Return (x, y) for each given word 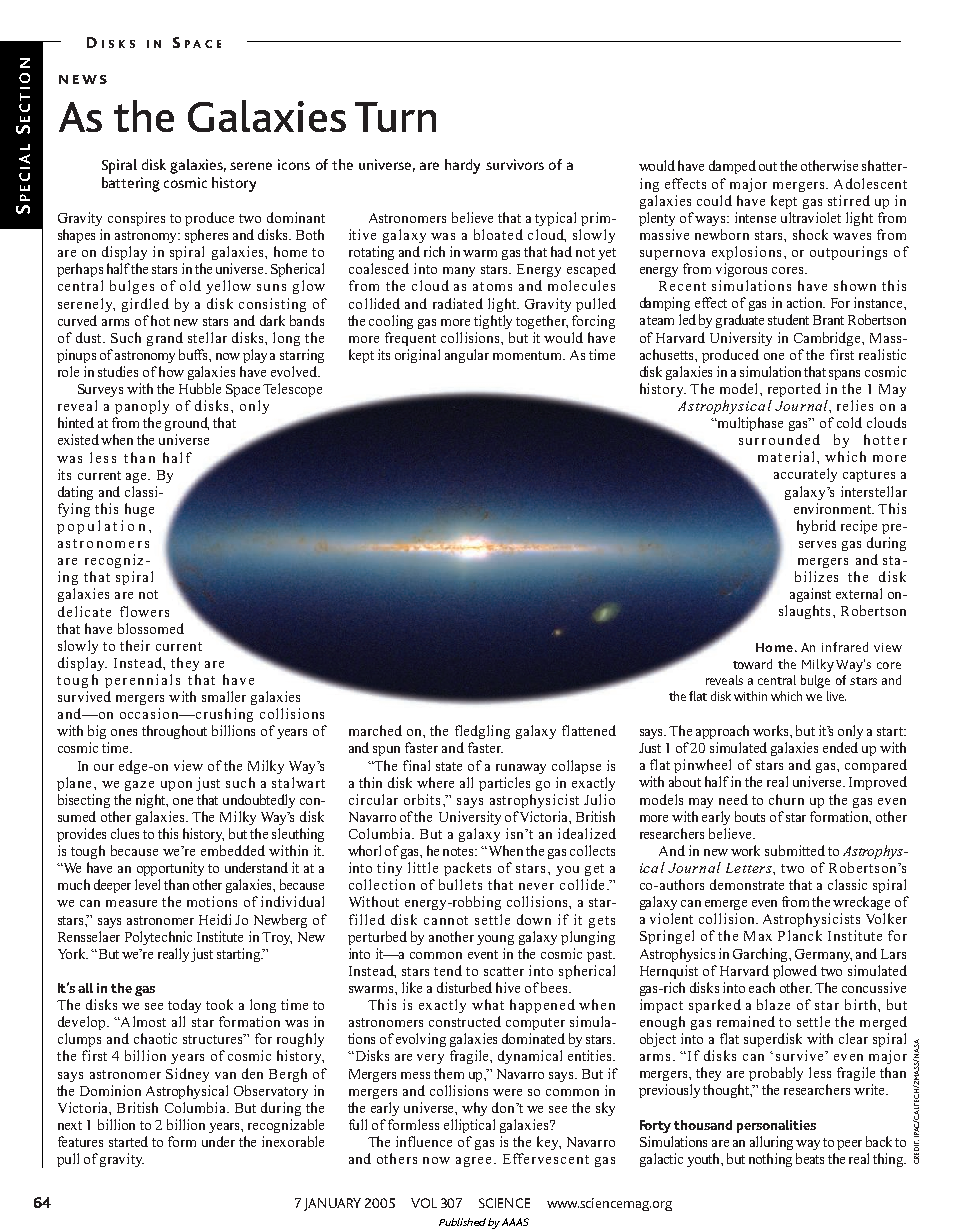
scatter (504, 971)
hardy (462, 166)
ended (840, 747)
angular (467, 356)
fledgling (482, 732)
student (788, 319)
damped (732, 167)
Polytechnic (158, 938)
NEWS (83, 79)
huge (139, 510)
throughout (174, 732)
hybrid (816, 527)
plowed (795, 972)
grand (165, 339)
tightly (493, 322)
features (80, 1141)
